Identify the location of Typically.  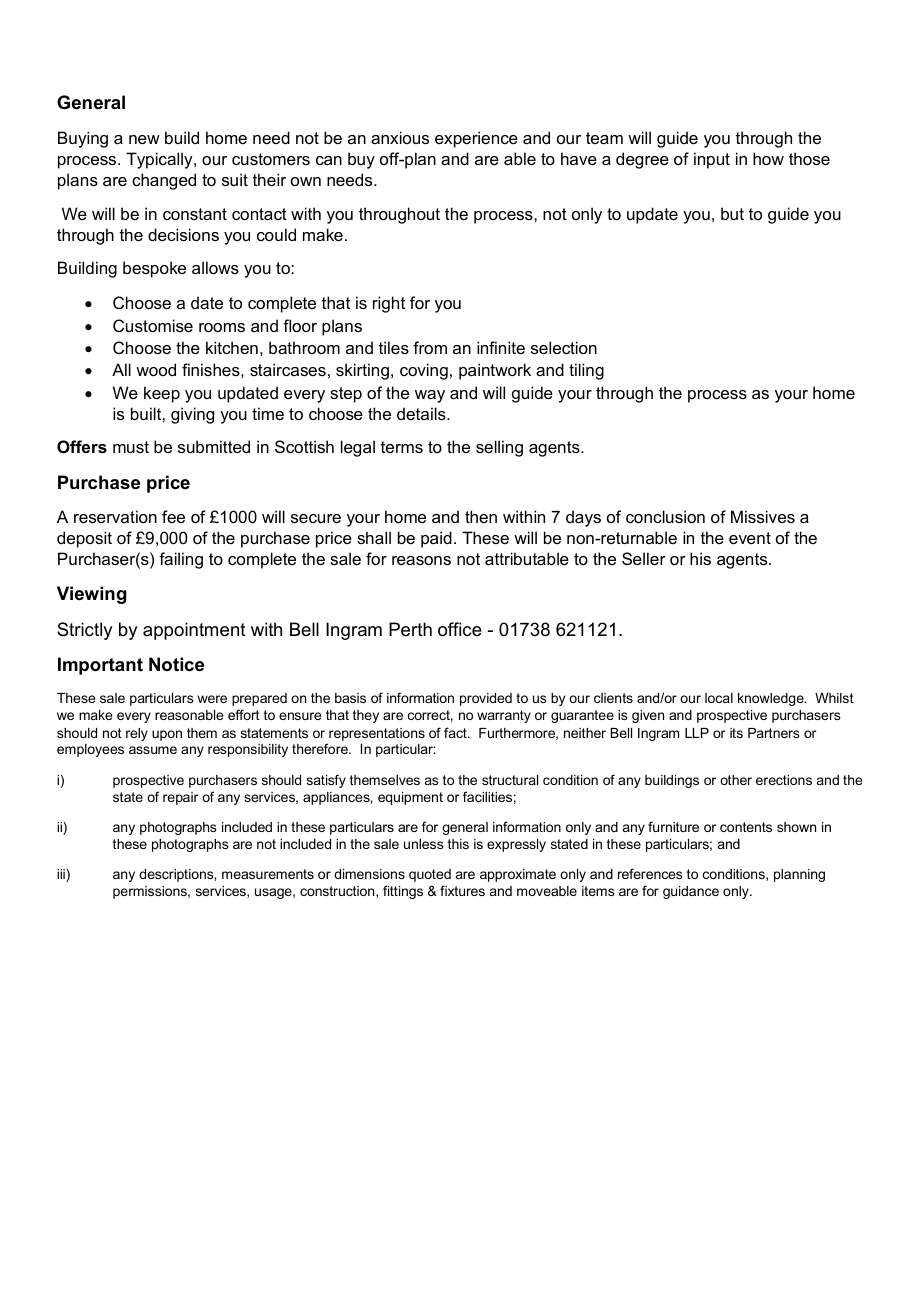
(160, 160).
